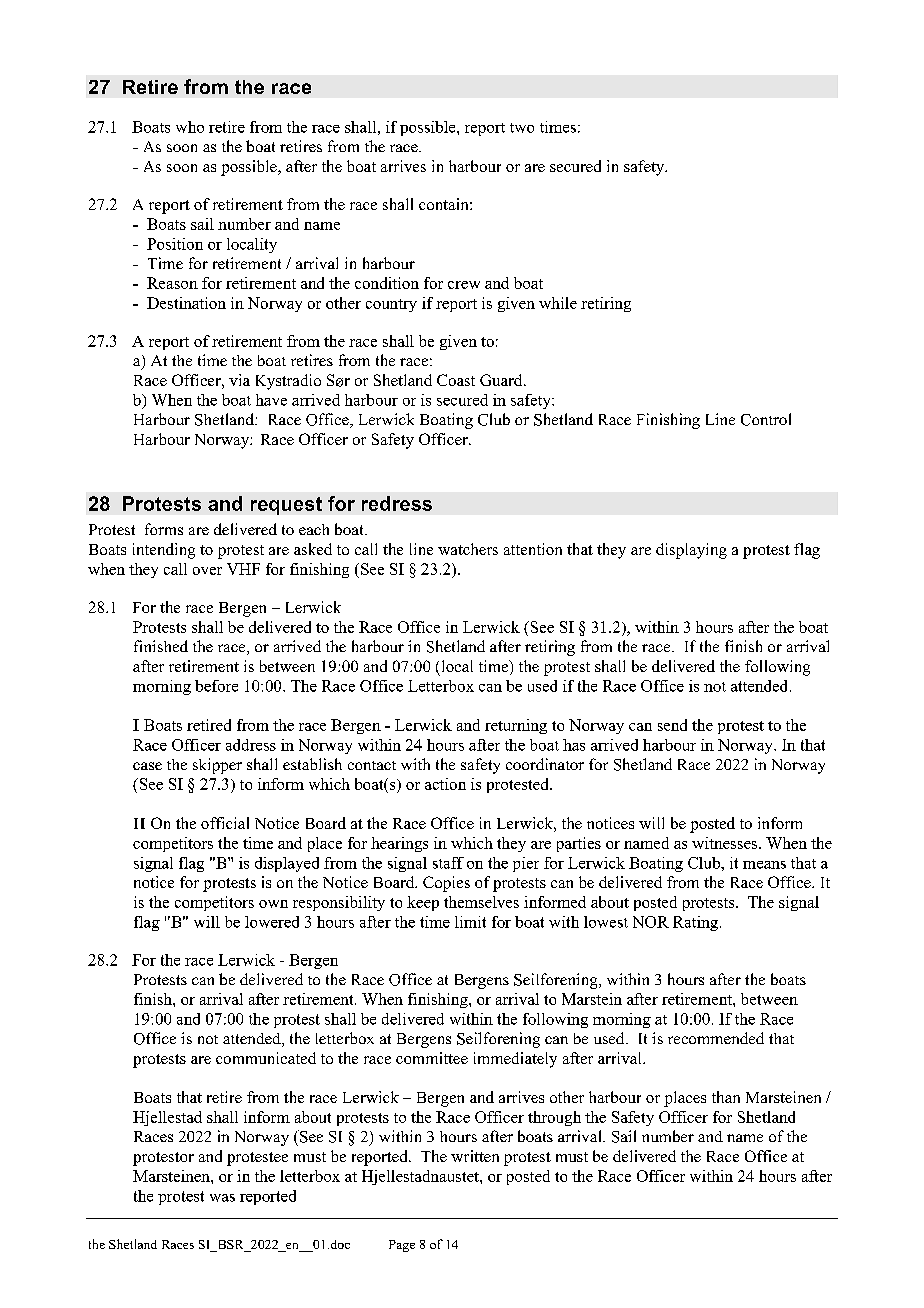 The height and width of the document is (1308, 924). I want to click on than, so click(726, 1097).
